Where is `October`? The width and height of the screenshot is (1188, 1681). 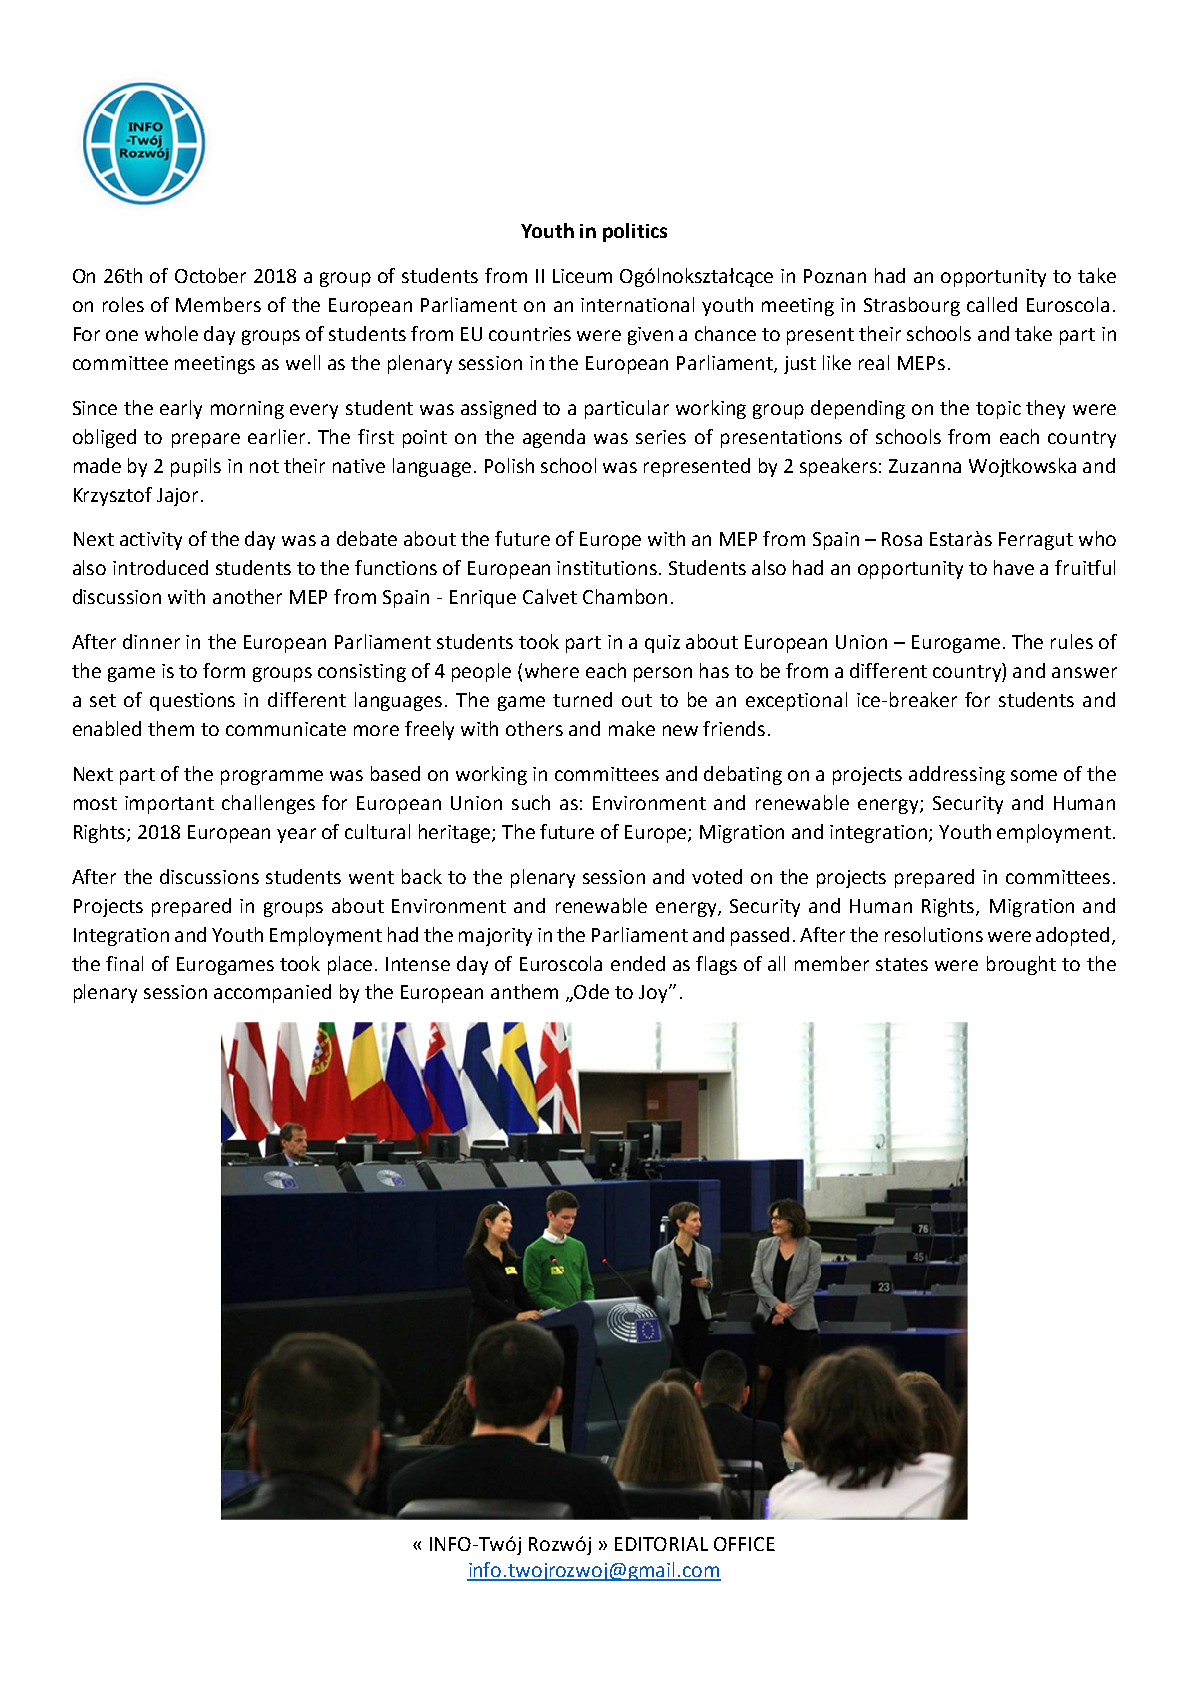
October is located at coordinates (210, 275).
